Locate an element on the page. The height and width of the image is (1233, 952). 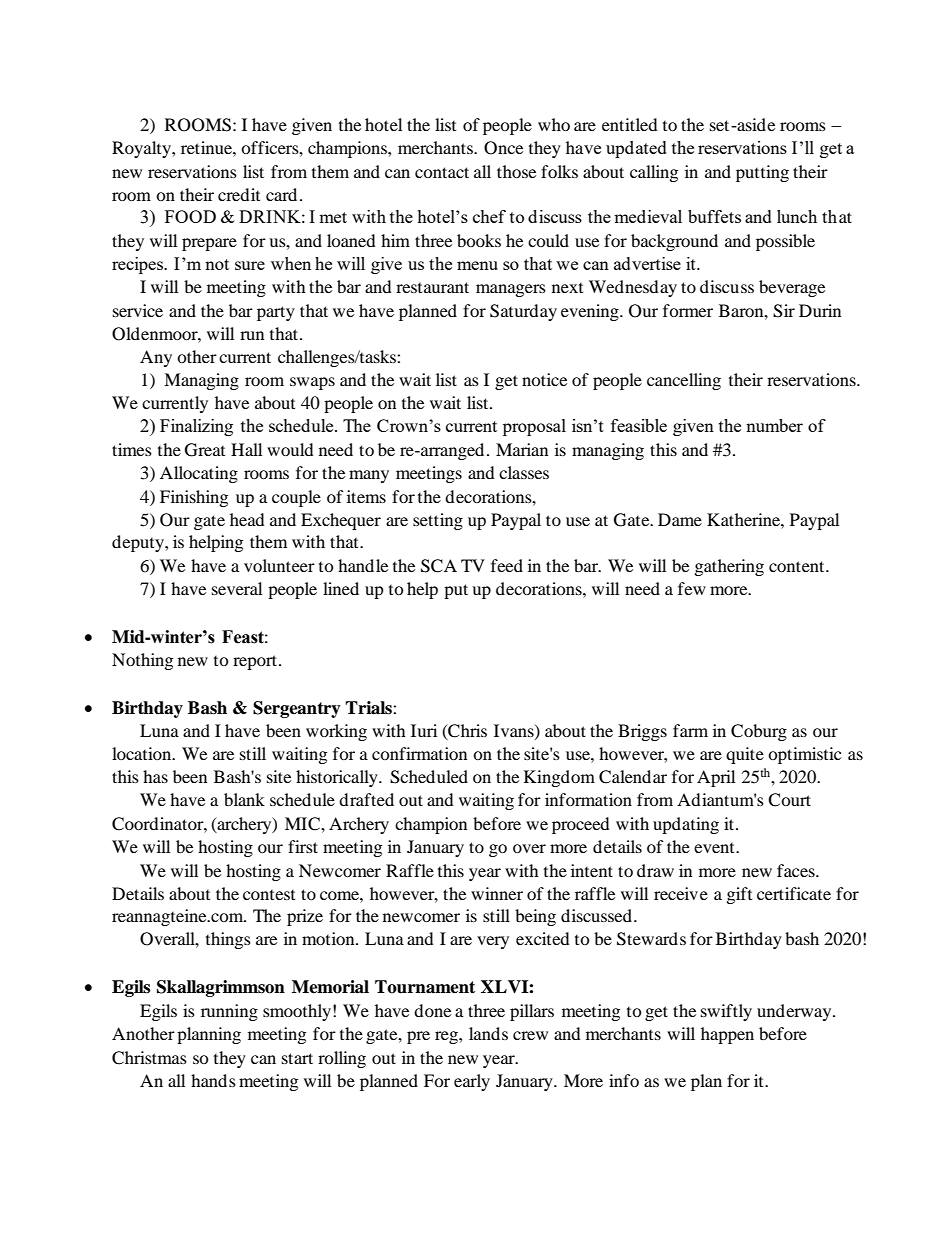
has is located at coordinates (155, 776).
